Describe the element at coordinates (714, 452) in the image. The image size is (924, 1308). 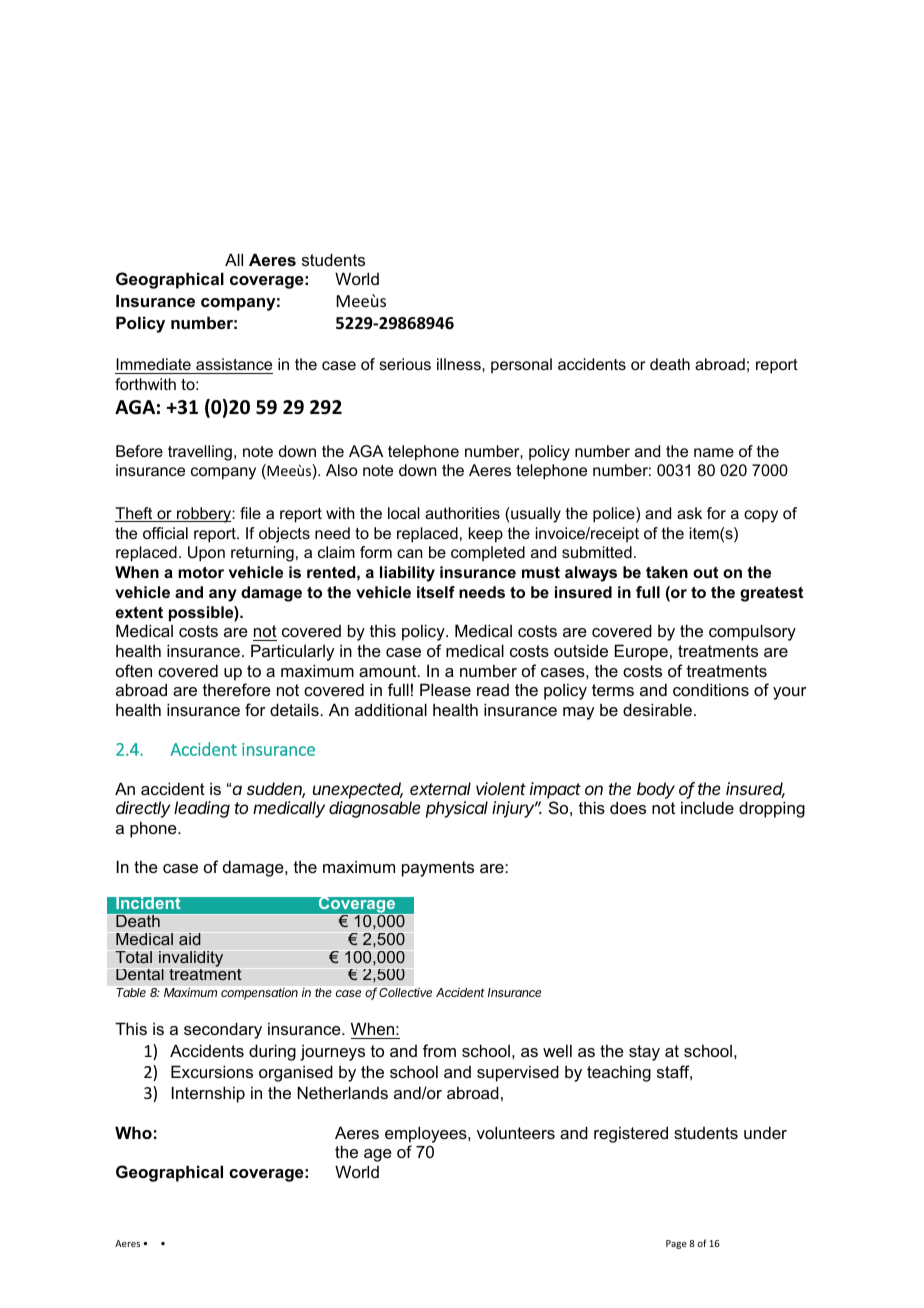
I see `name` at that location.
